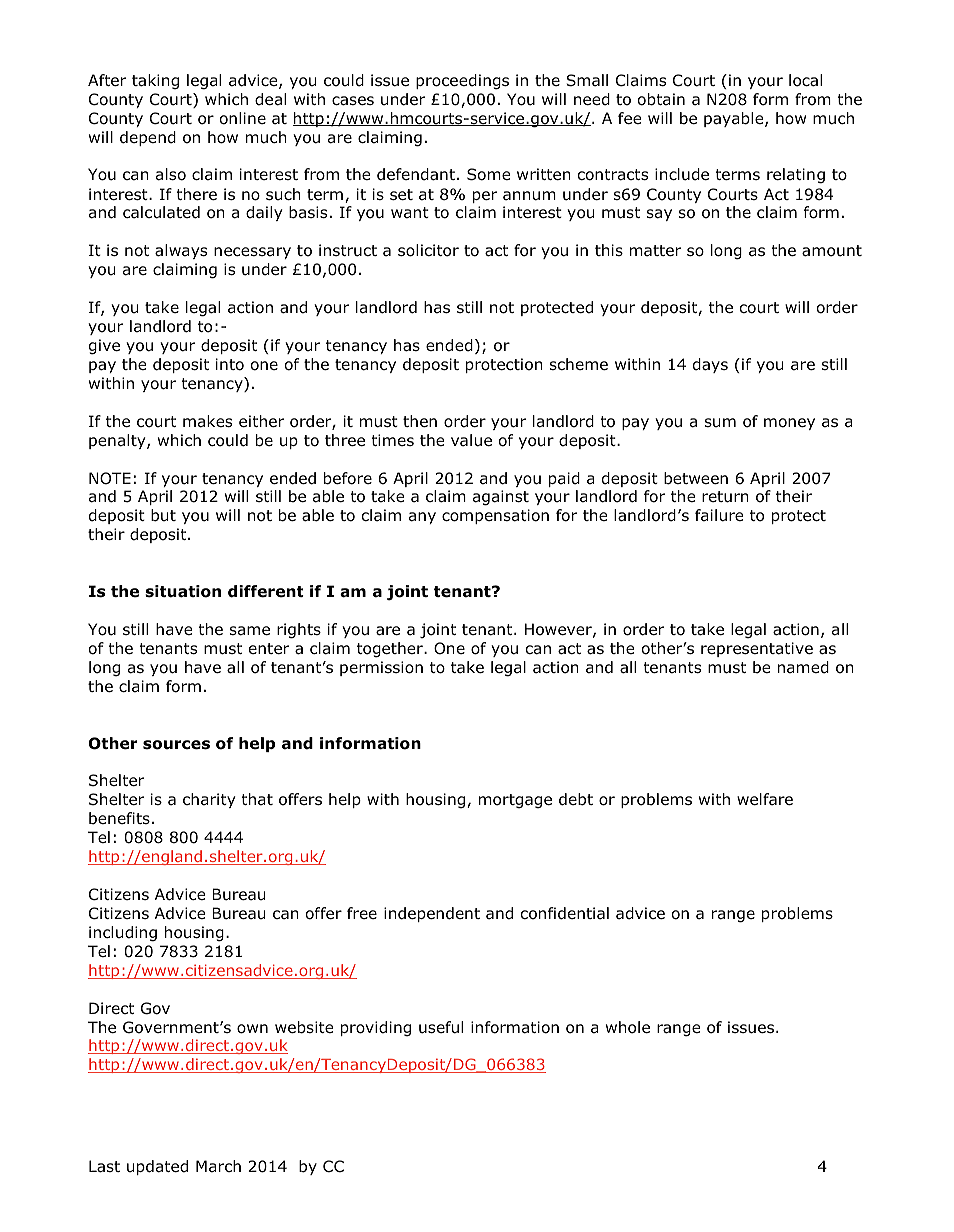  What do you see at coordinates (218, 1166) in the screenshot?
I see `March` at bounding box center [218, 1166].
